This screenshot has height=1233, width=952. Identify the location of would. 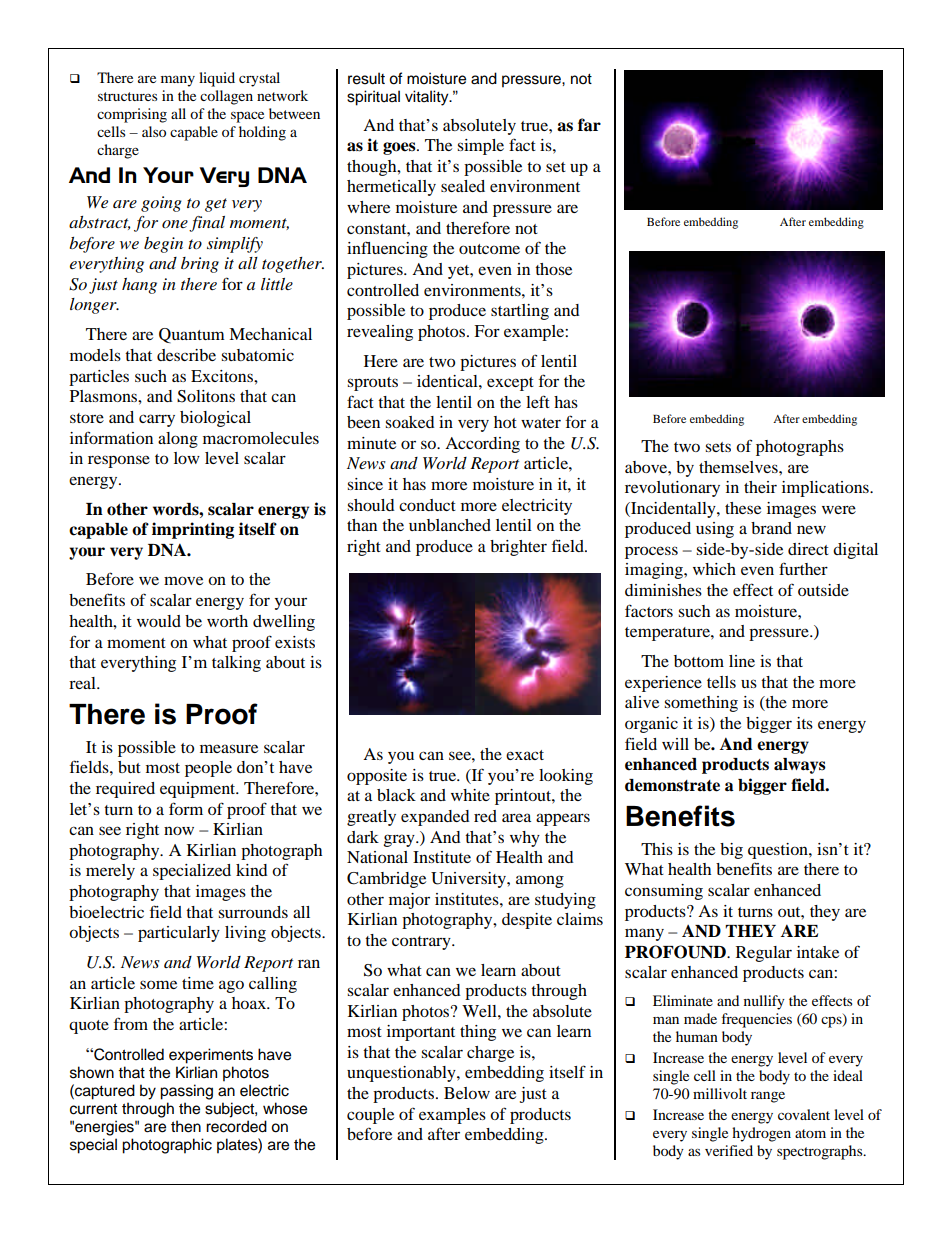
(159, 621).
